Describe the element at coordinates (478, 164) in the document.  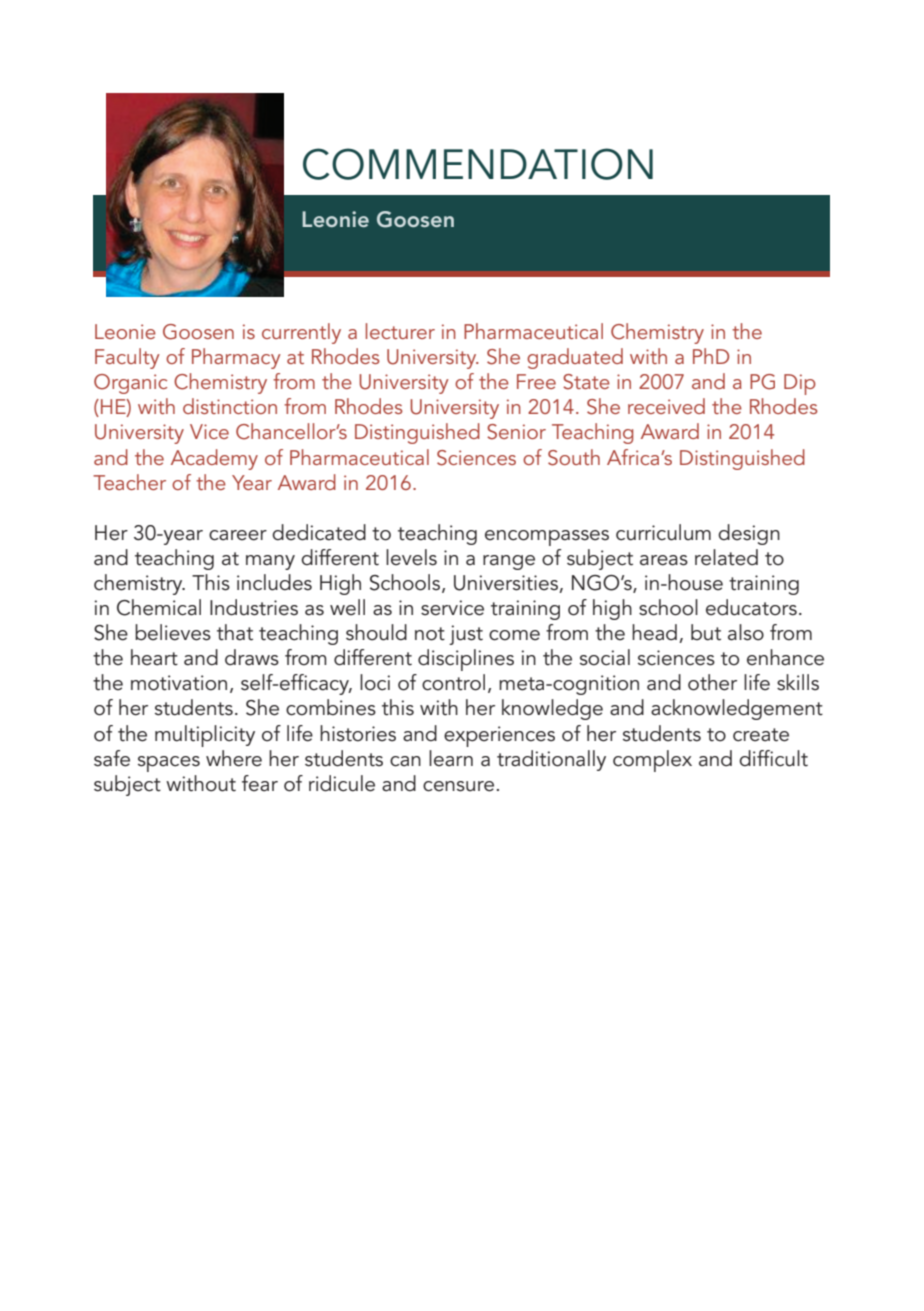
I see `COMMENDATION` at that location.
